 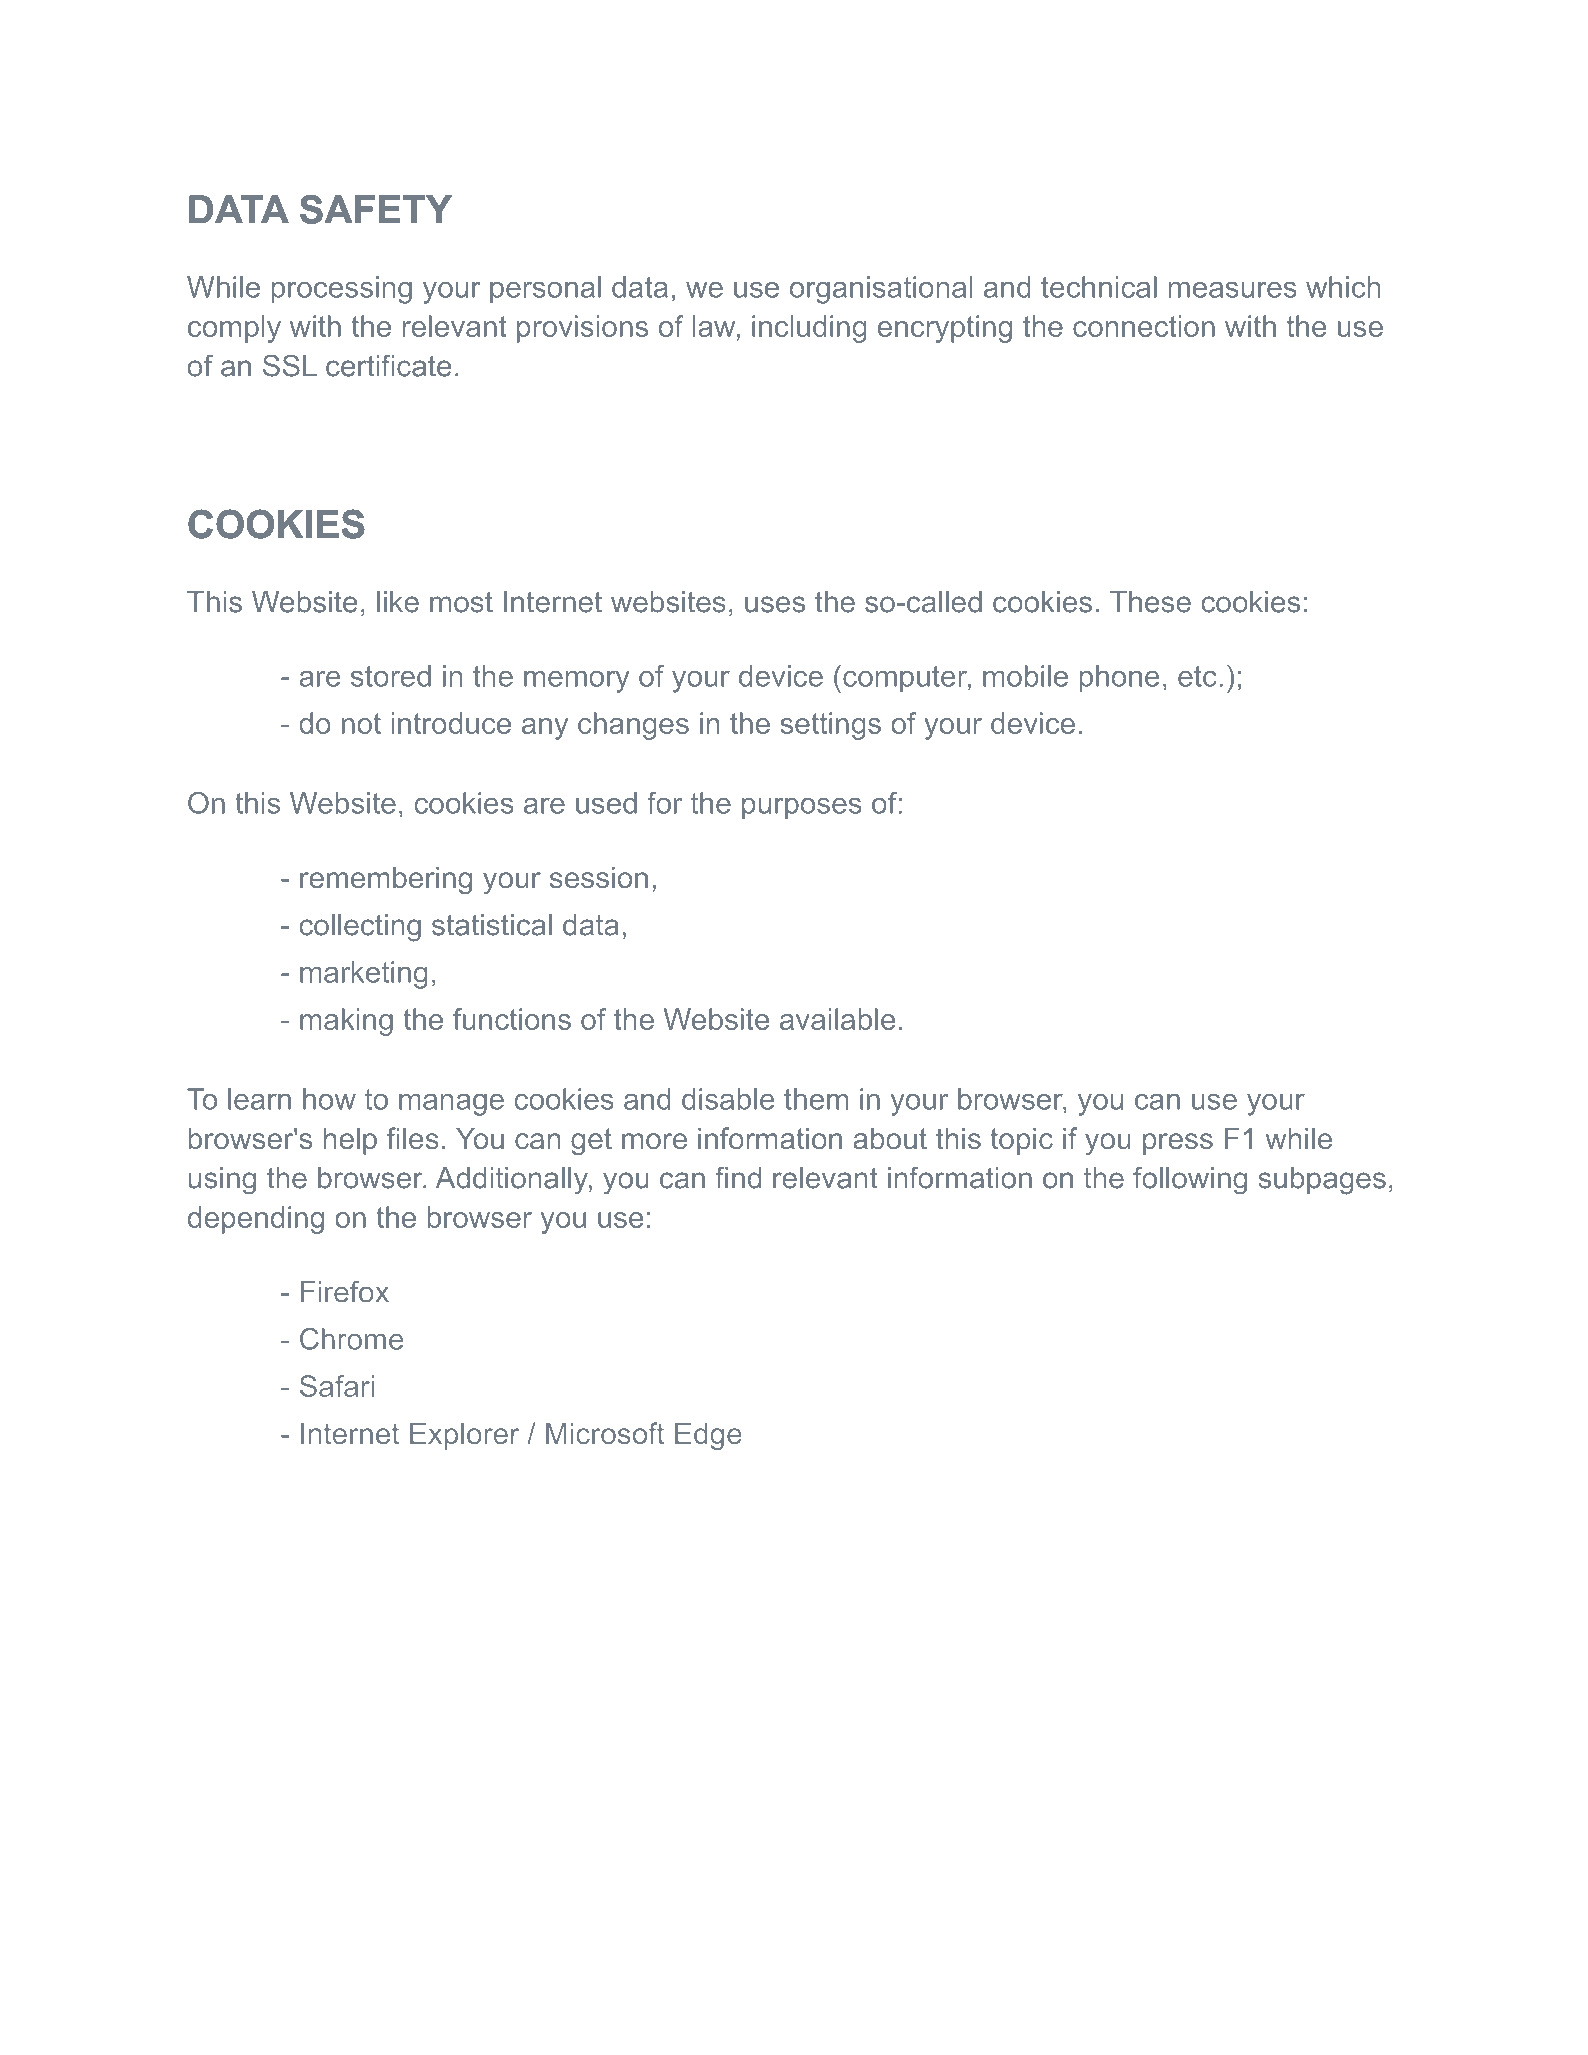 I want to click on remembering, so click(x=386, y=880).
